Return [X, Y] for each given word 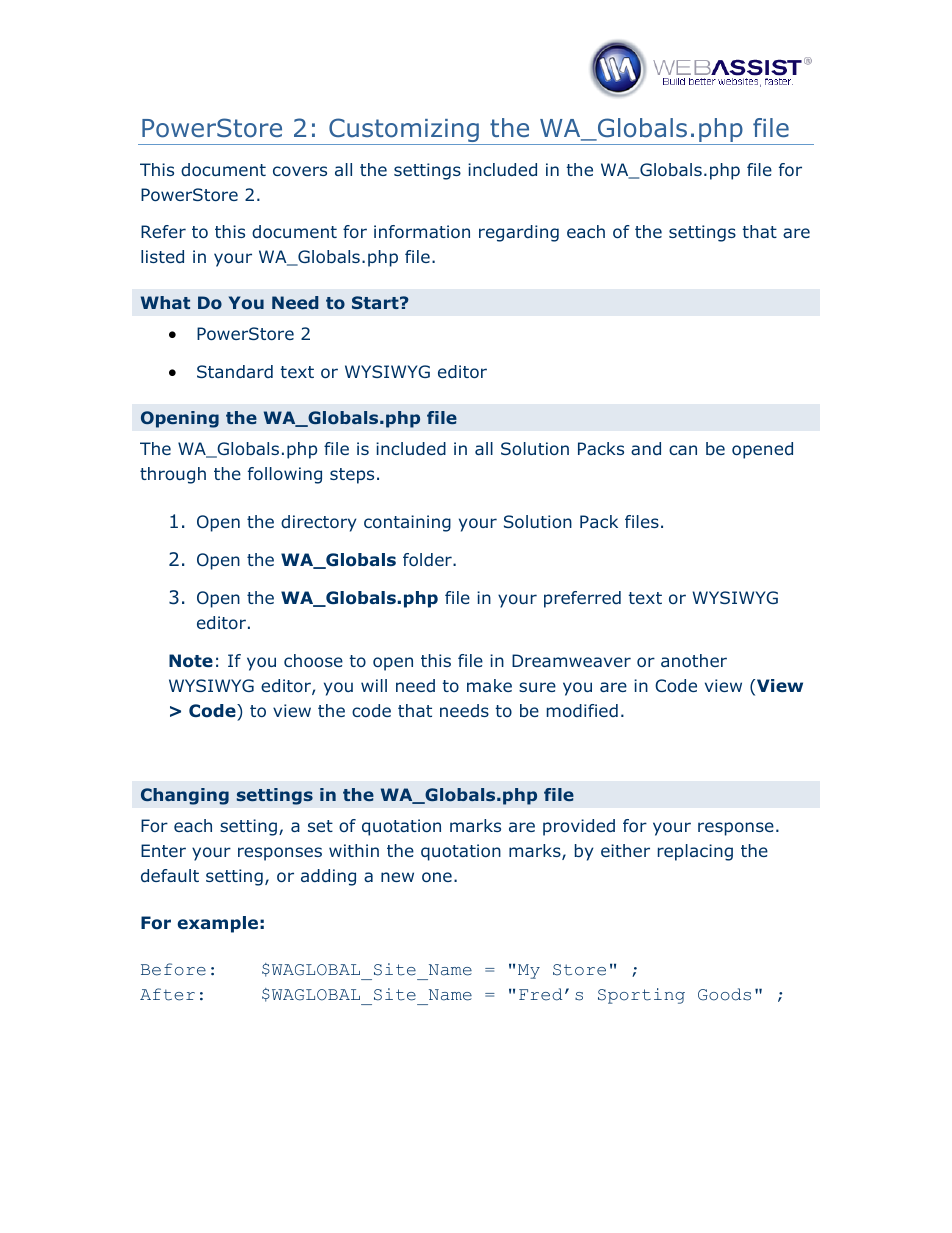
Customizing [404, 131]
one [437, 877]
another [694, 660]
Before [173, 969]
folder [428, 559]
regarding [519, 233]
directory [319, 523]
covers [300, 171]
